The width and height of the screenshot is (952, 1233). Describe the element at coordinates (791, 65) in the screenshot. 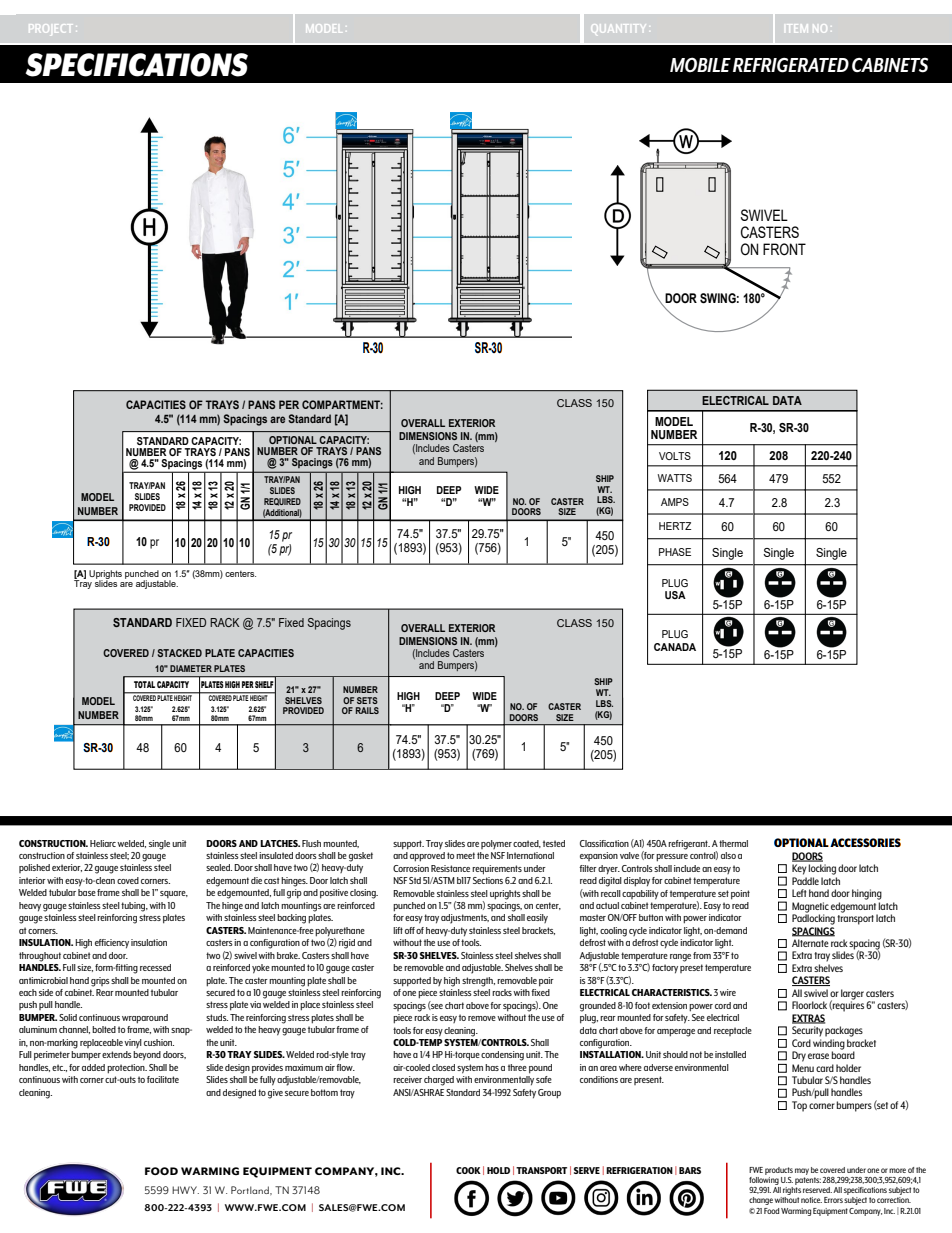

I see `REFRIGERATED` at that location.
